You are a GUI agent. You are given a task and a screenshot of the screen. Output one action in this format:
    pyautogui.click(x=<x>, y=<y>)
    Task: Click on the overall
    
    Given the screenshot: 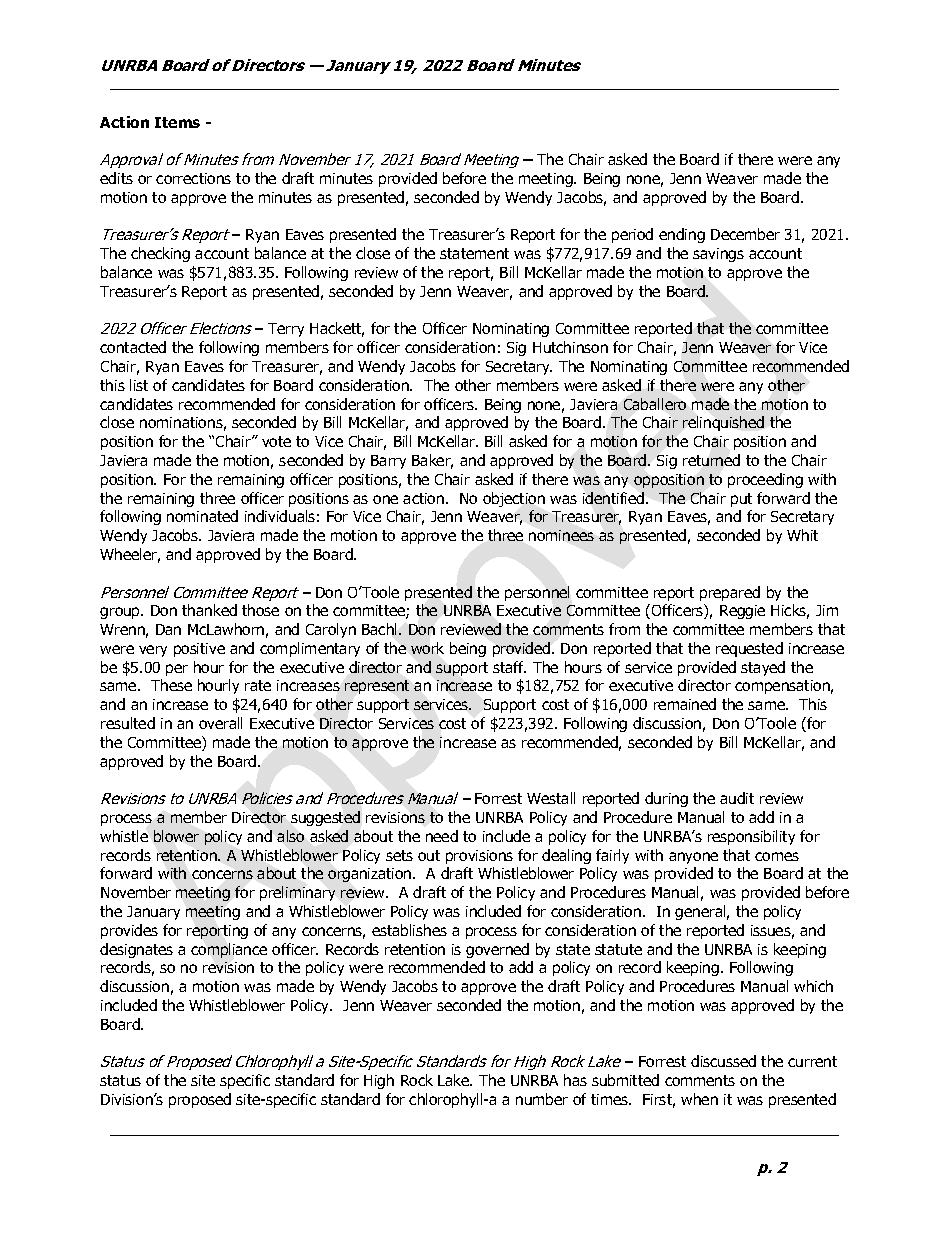 What is the action you would take?
    pyautogui.click(x=220, y=723)
